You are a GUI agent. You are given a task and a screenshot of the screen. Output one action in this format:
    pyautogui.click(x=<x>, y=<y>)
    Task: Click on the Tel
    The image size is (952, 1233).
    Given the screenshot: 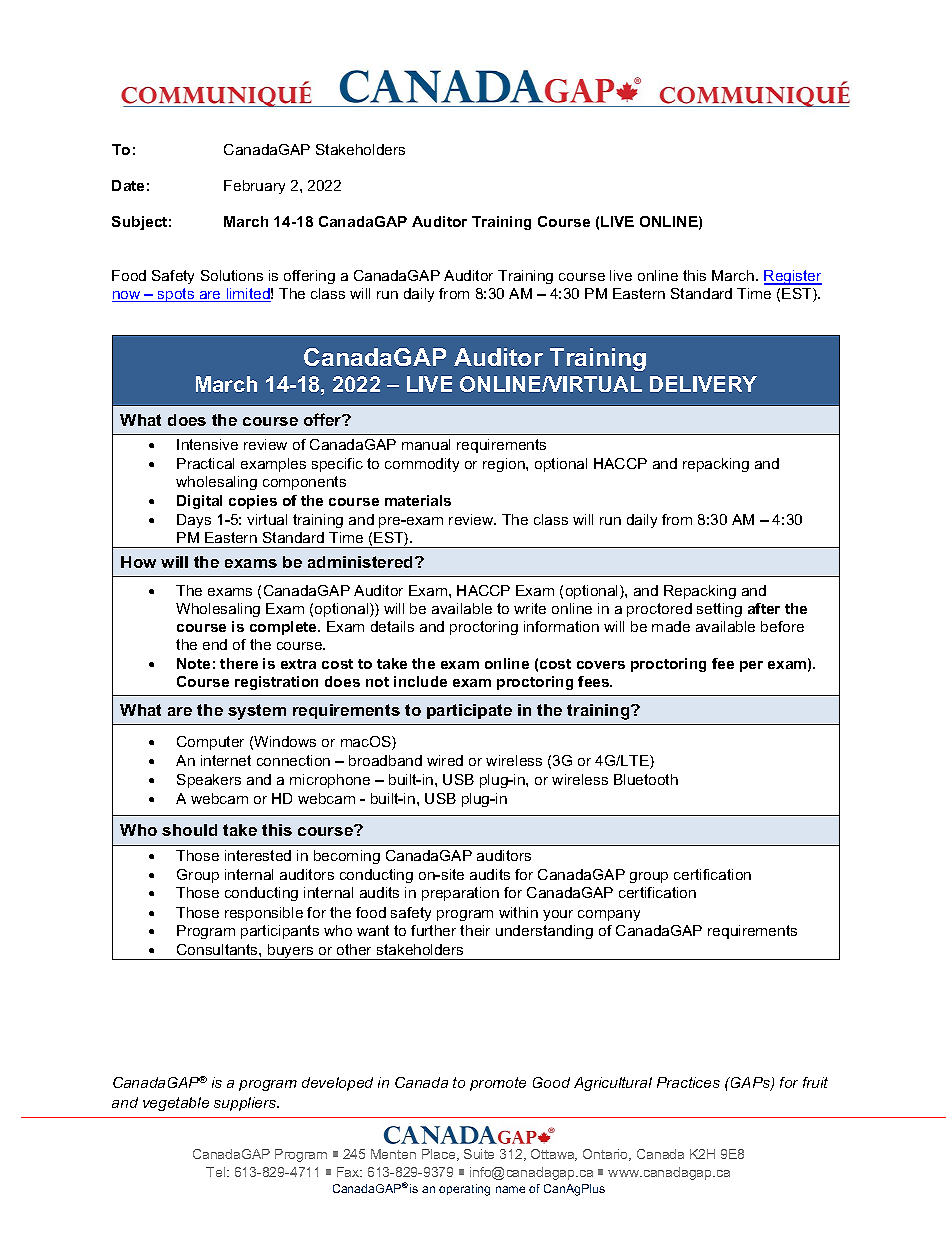 What is the action you would take?
    pyautogui.click(x=217, y=1172)
